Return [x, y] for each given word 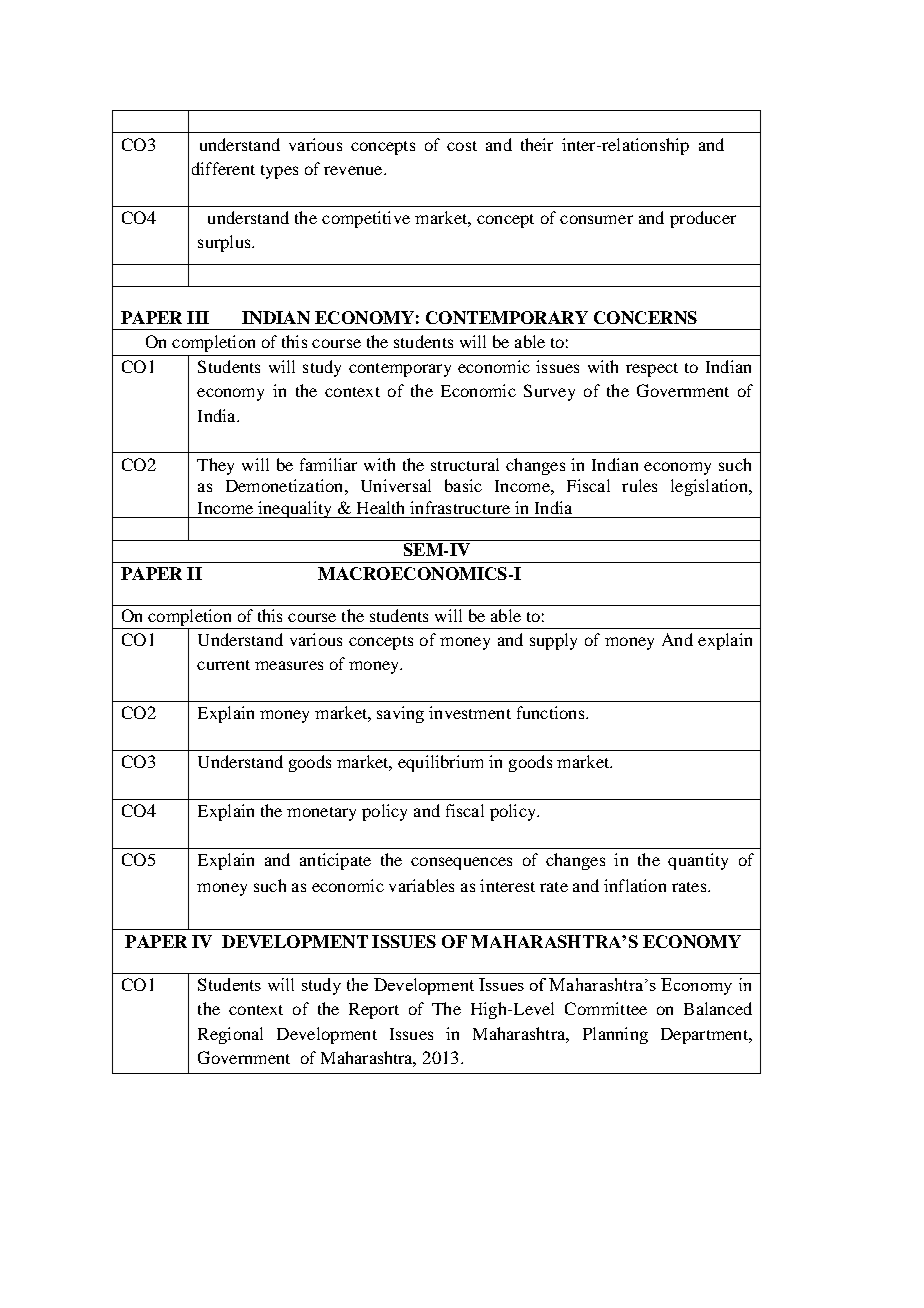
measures [289, 665]
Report [374, 1011]
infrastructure [460, 507]
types [279, 172]
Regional [230, 1035]
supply [553, 641]
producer [703, 219]
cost [462, 146]
